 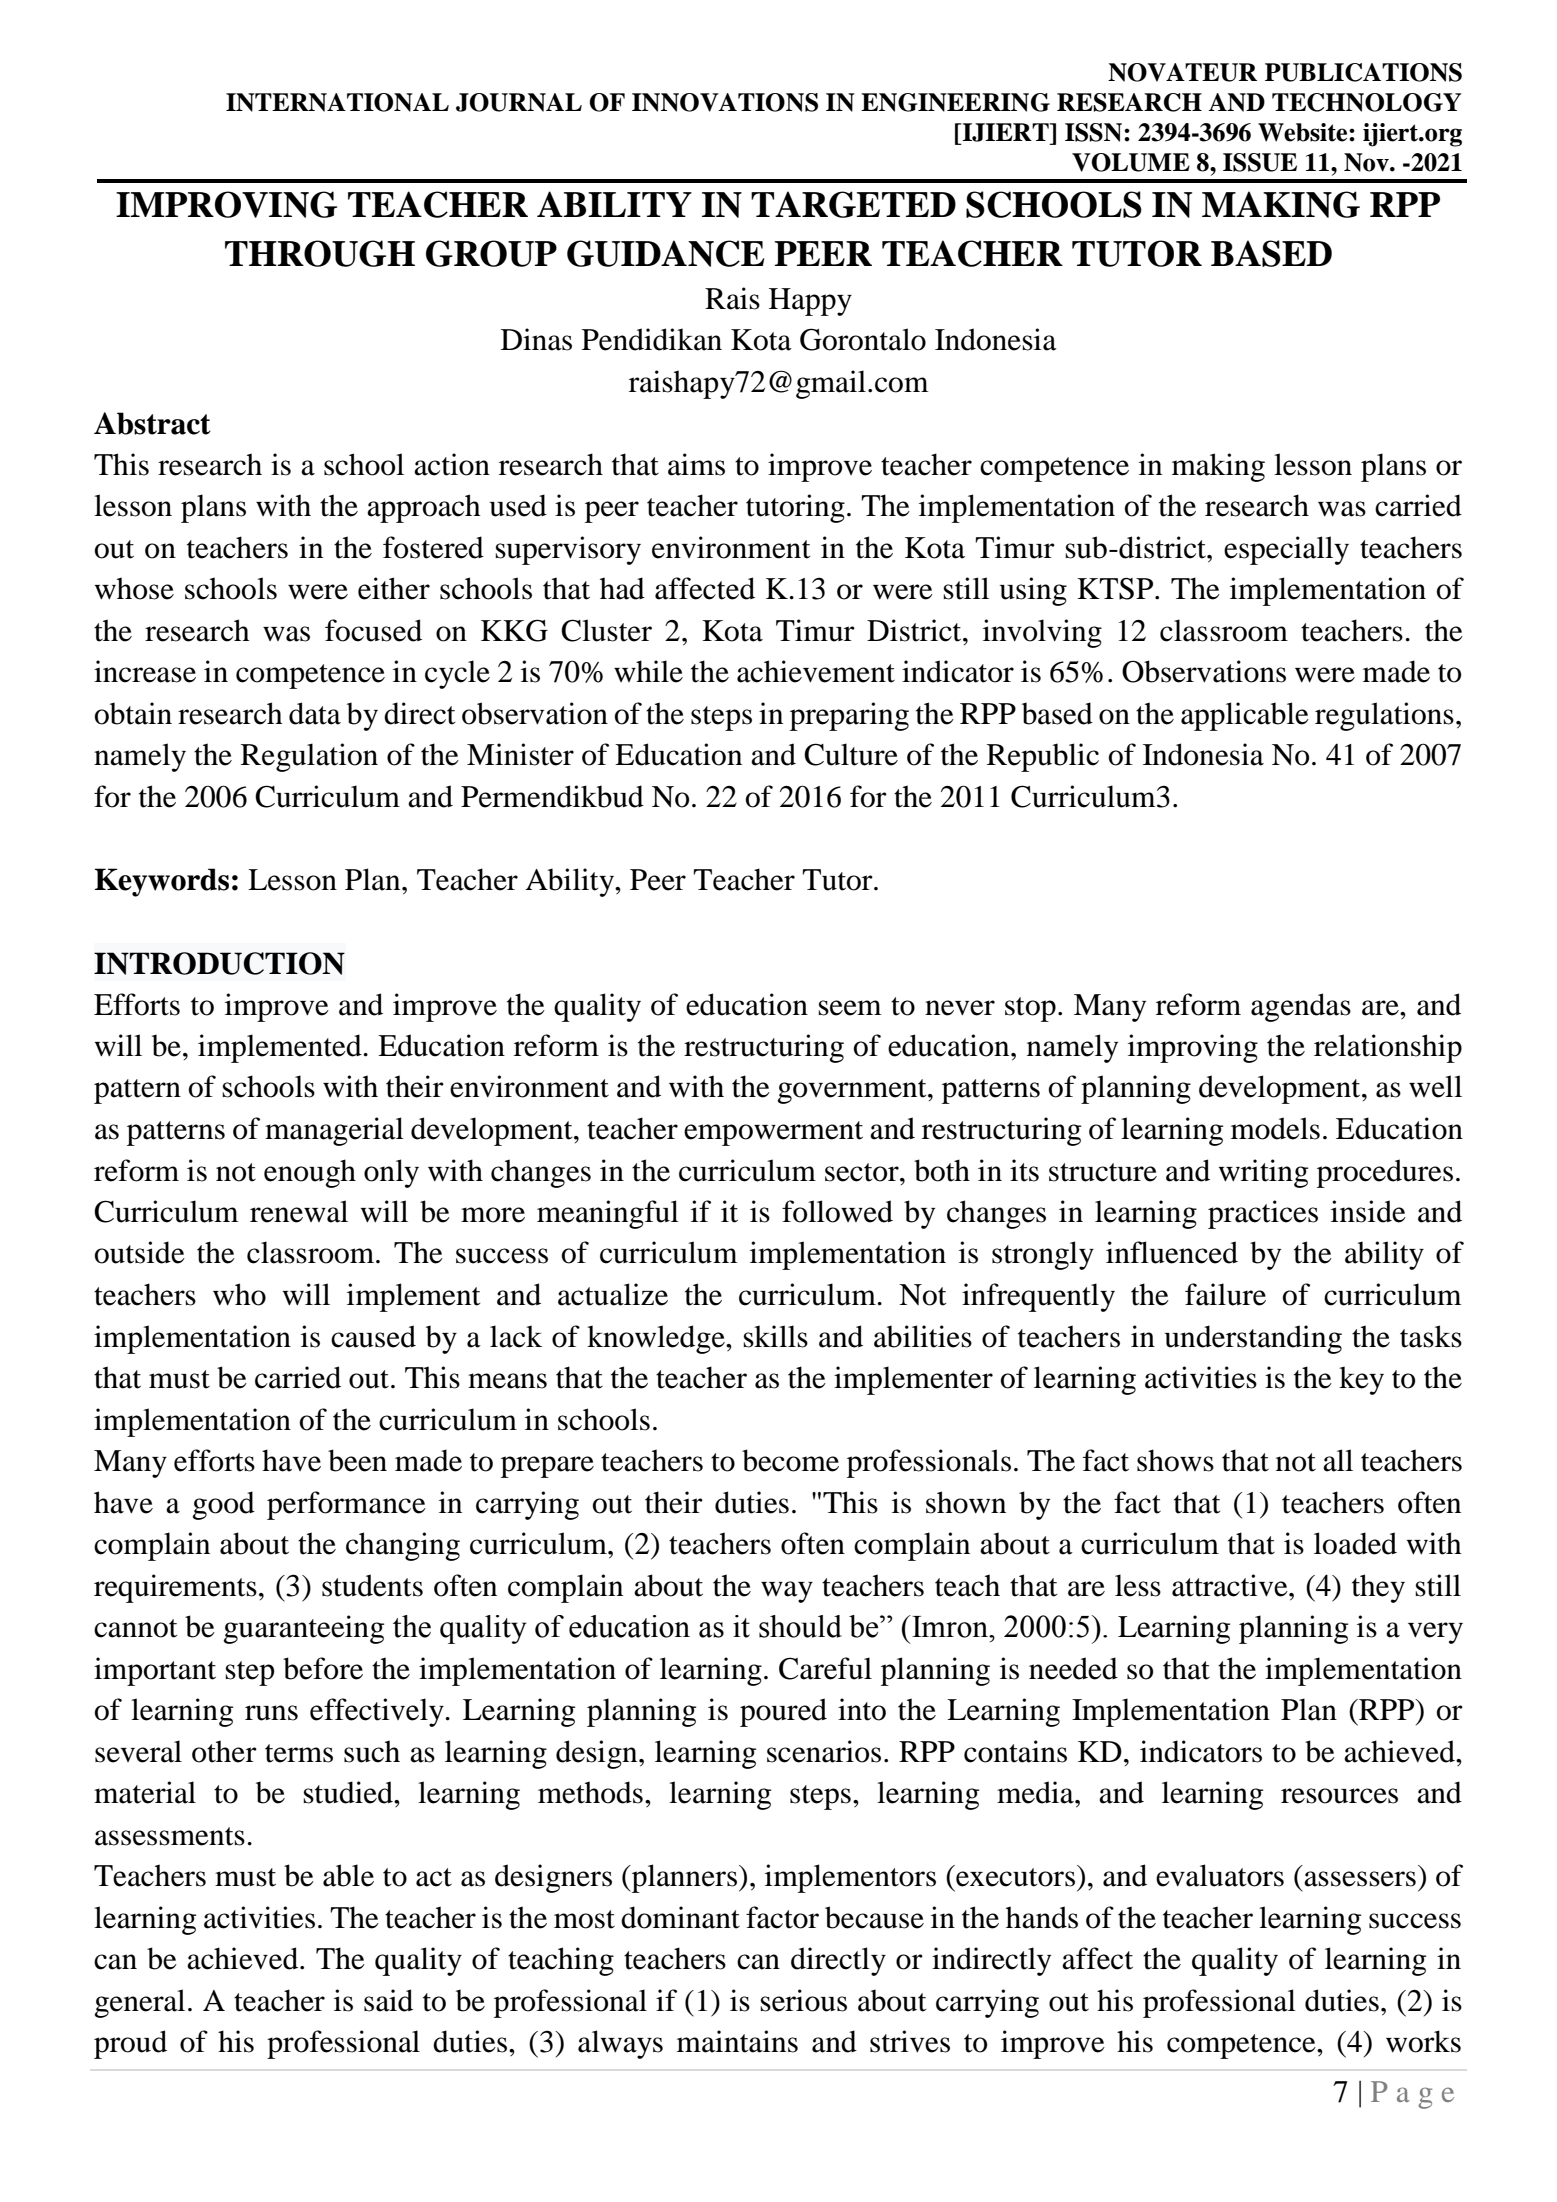 I want to click on Culture, so click(x=851, y=754).
